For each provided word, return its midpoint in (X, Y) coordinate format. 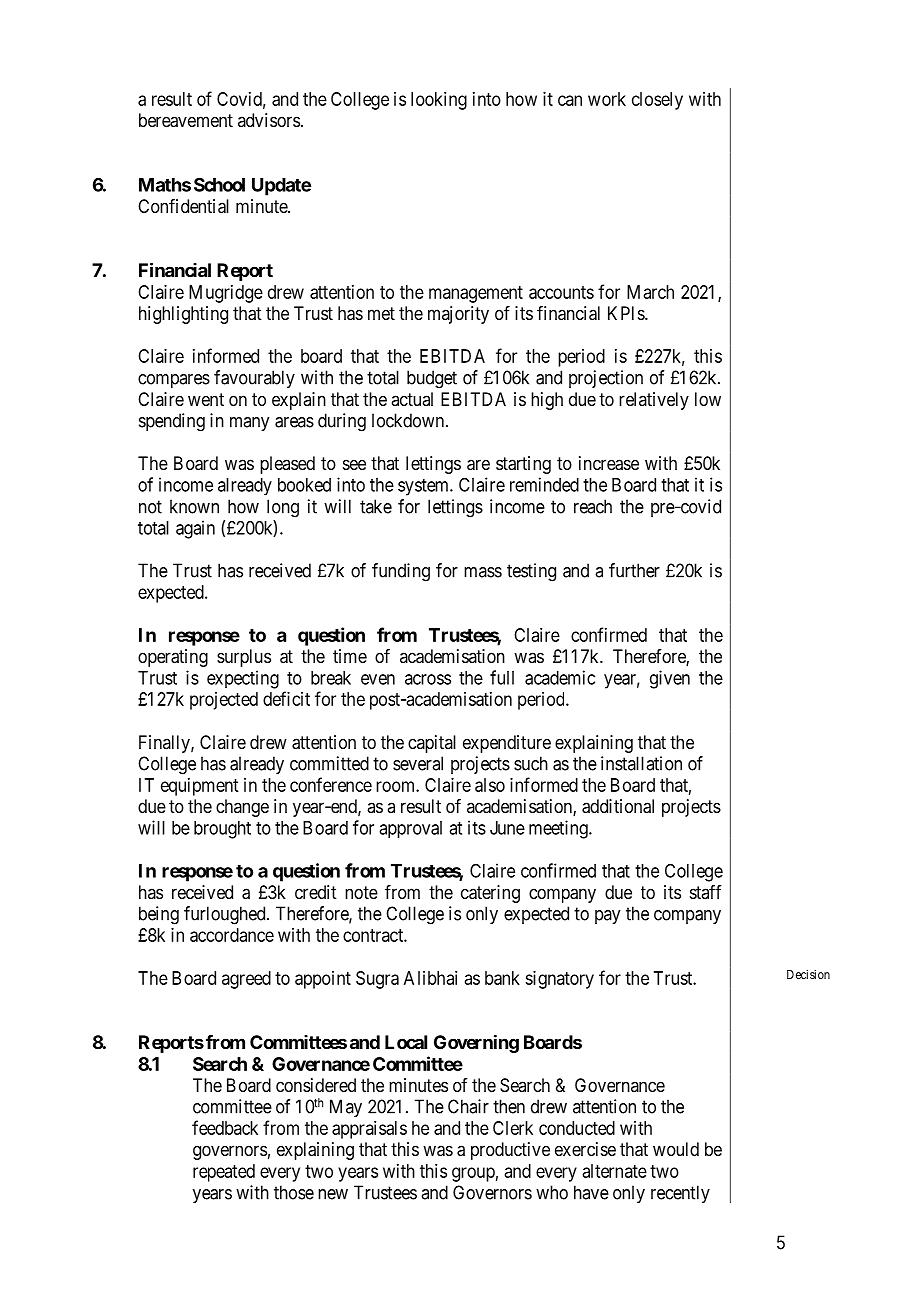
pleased (287, 465)
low (708, 399)
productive (510, 1151)
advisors (269, 120)
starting (523, 465)
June (507, 828)
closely (657, 101)
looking (439, 101)
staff (706, 892)
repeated (224, 1173)
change (242, 808)
